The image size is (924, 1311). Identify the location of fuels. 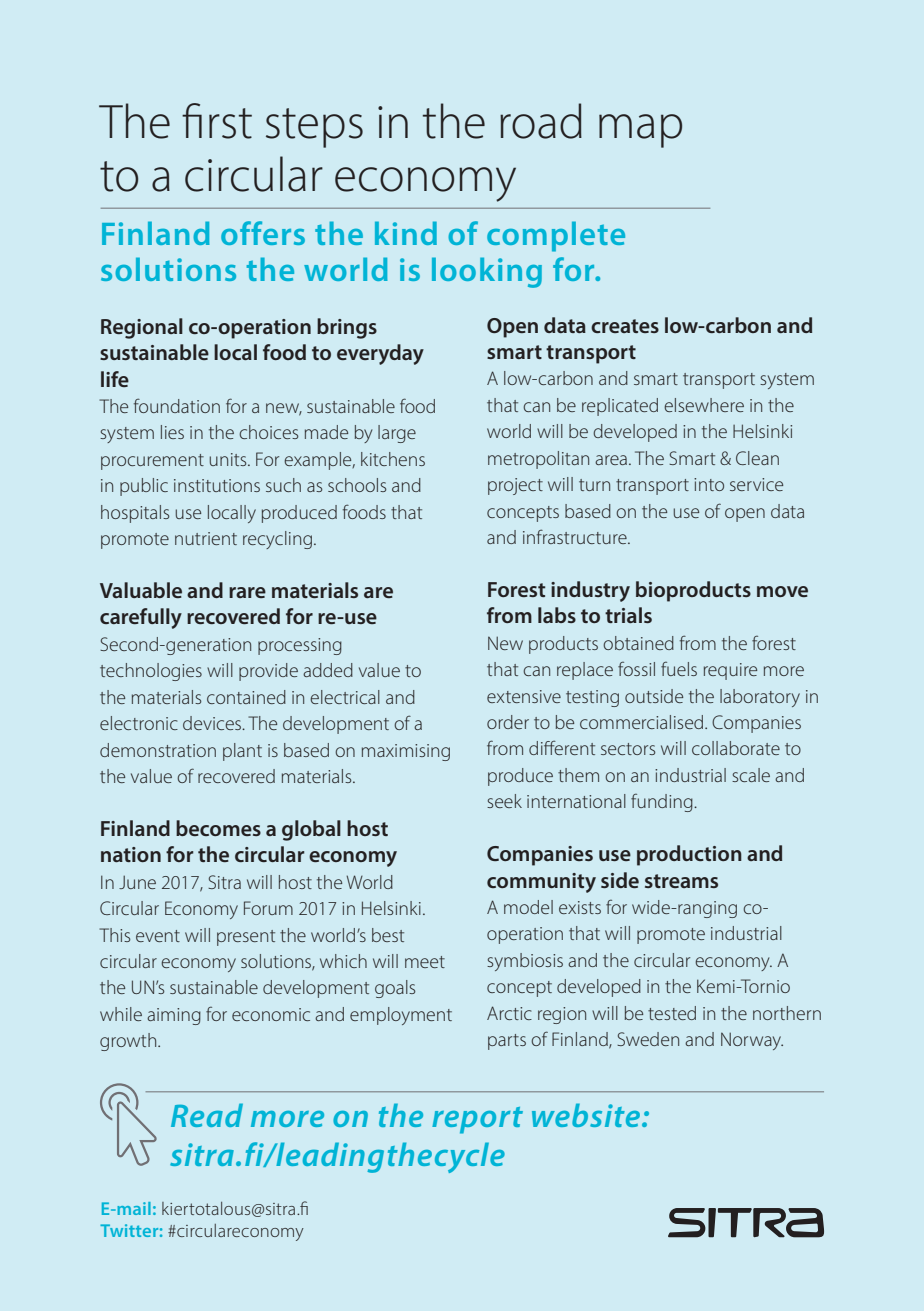
(679, 669).
